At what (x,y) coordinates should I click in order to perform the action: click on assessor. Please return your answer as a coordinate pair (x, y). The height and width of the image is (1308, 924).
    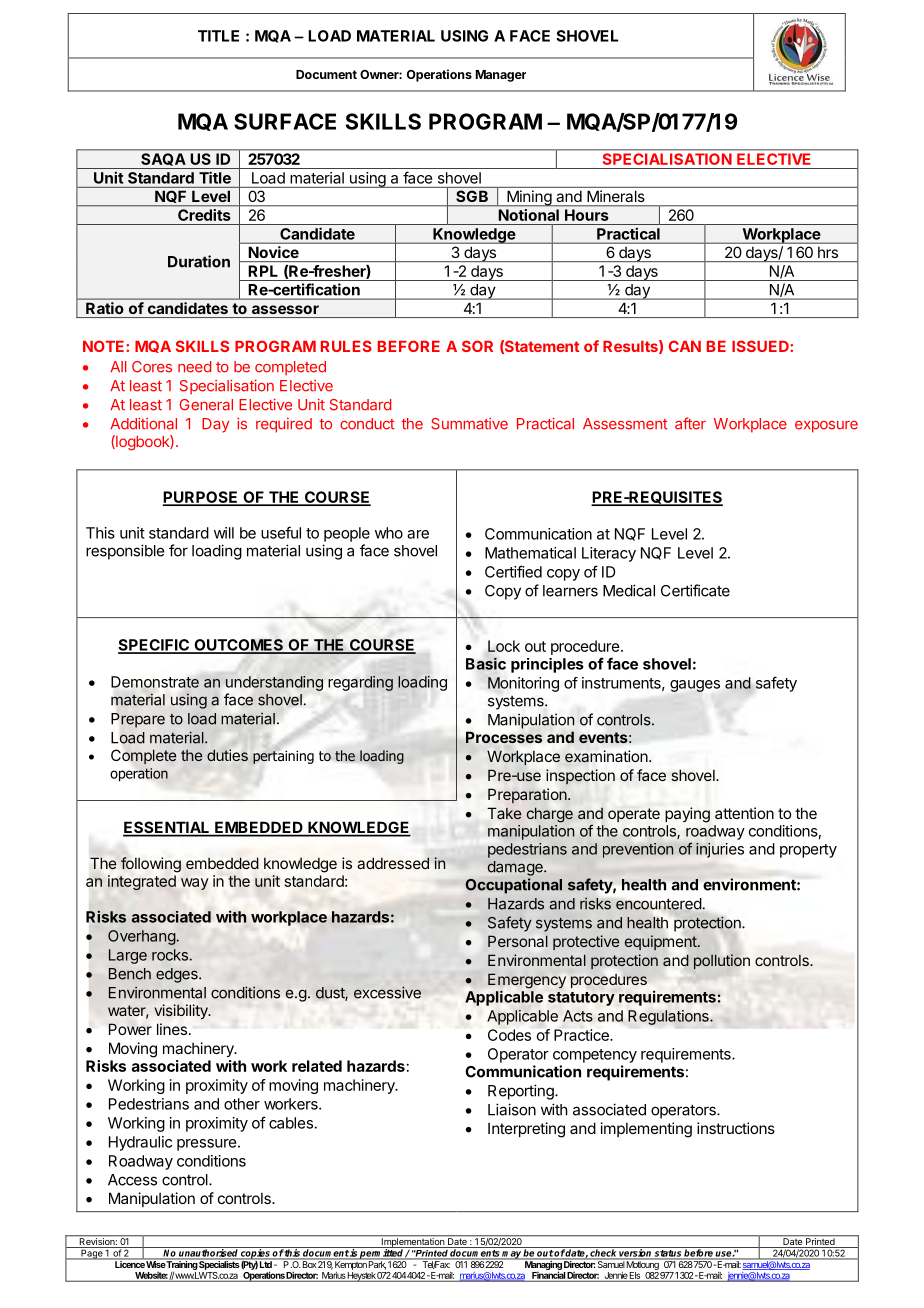
    Looking at the image, I should click on (285, 309).
